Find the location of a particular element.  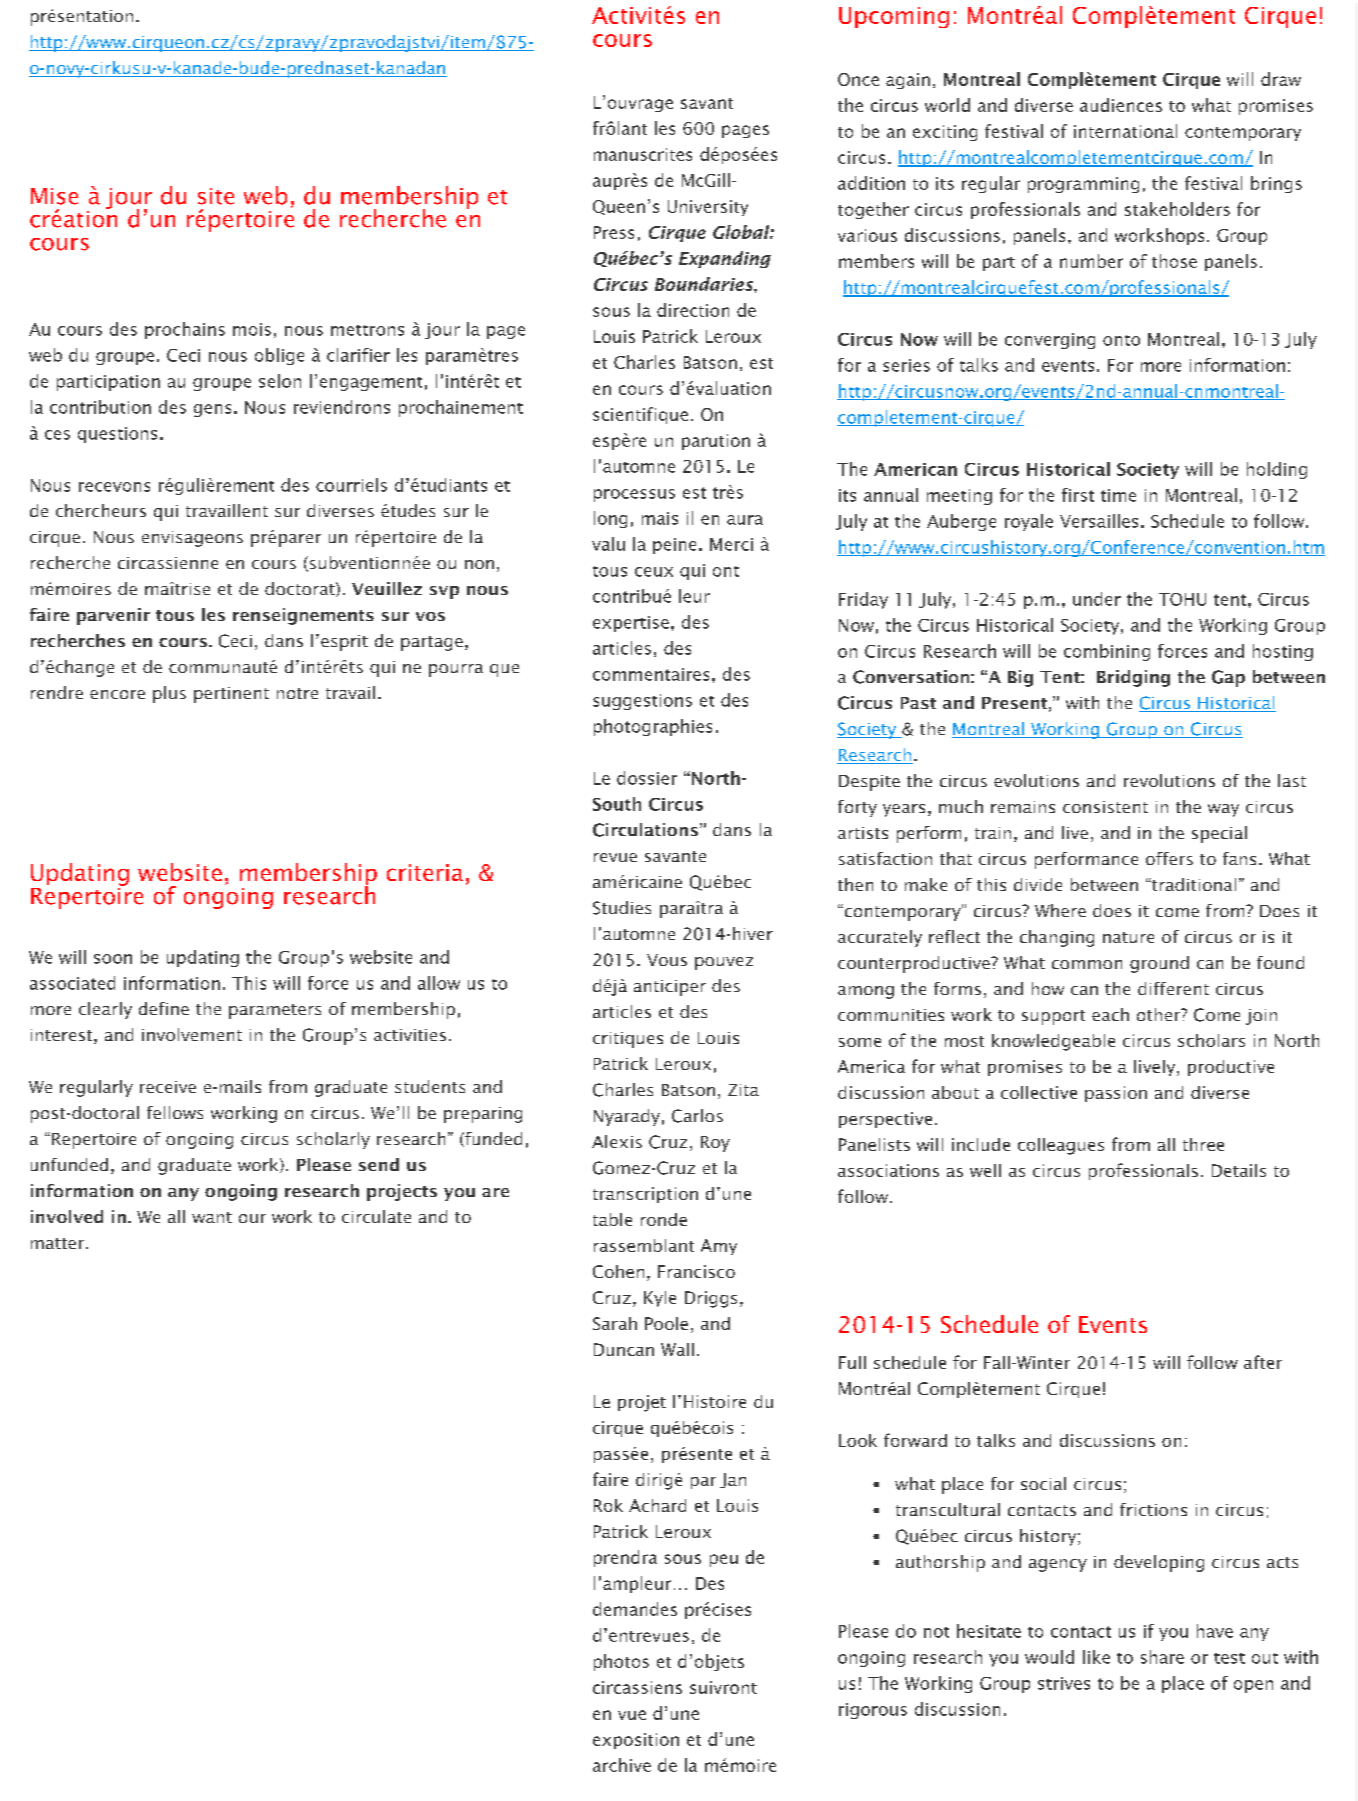

under is located at coordinates (1097, 599).
